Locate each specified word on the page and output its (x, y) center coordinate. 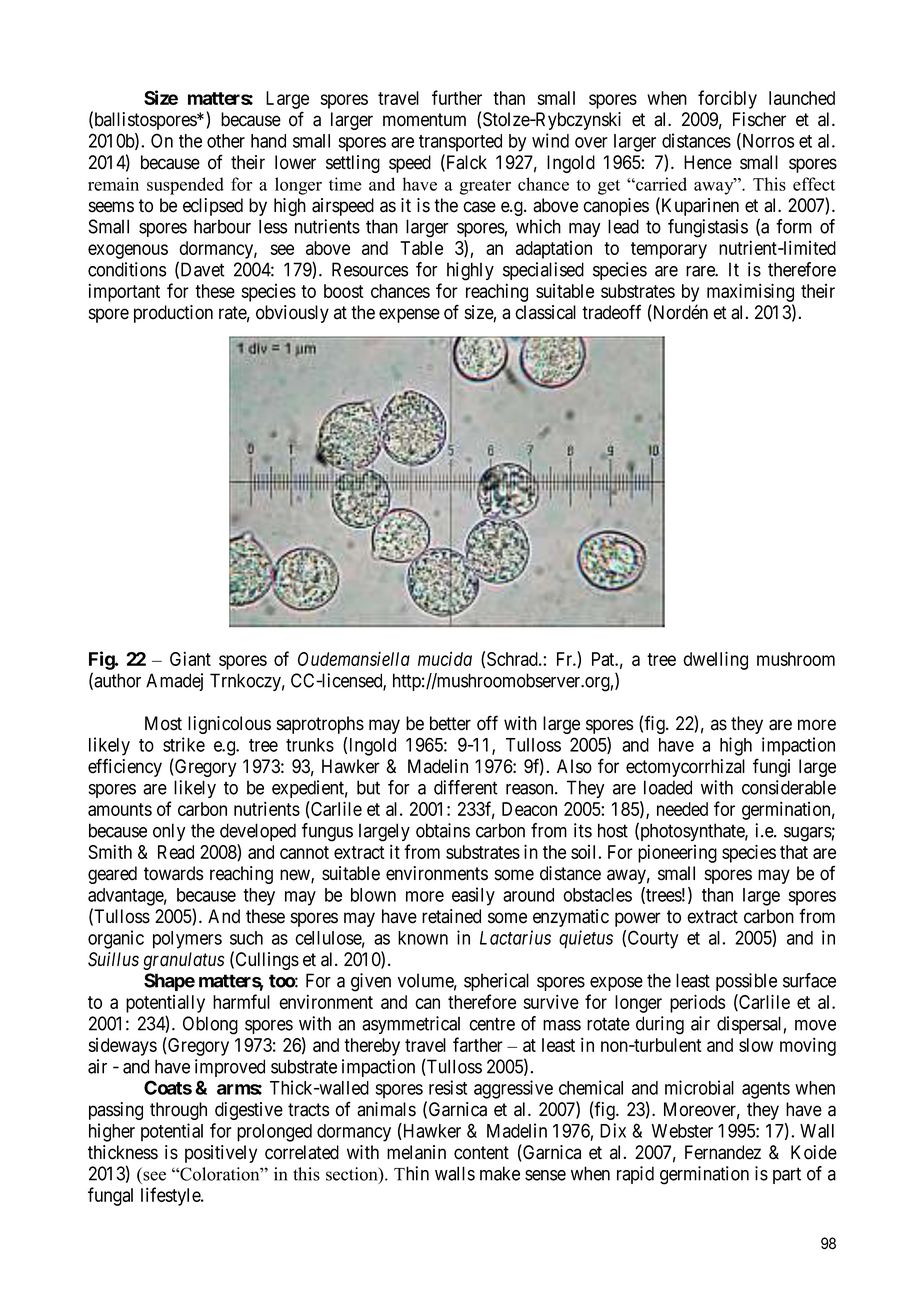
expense (409, 315)
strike (184, 744)
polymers (187, 940)
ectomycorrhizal (685, 768)
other (226, 141)
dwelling (715, 660)
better (450, 723)
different (466, 787)
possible (746, 982)
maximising (750, 292)
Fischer (759, 119)
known (423, 938)
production (173, 314)
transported (460, 143)
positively (221, 1154)
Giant (190, 658)
